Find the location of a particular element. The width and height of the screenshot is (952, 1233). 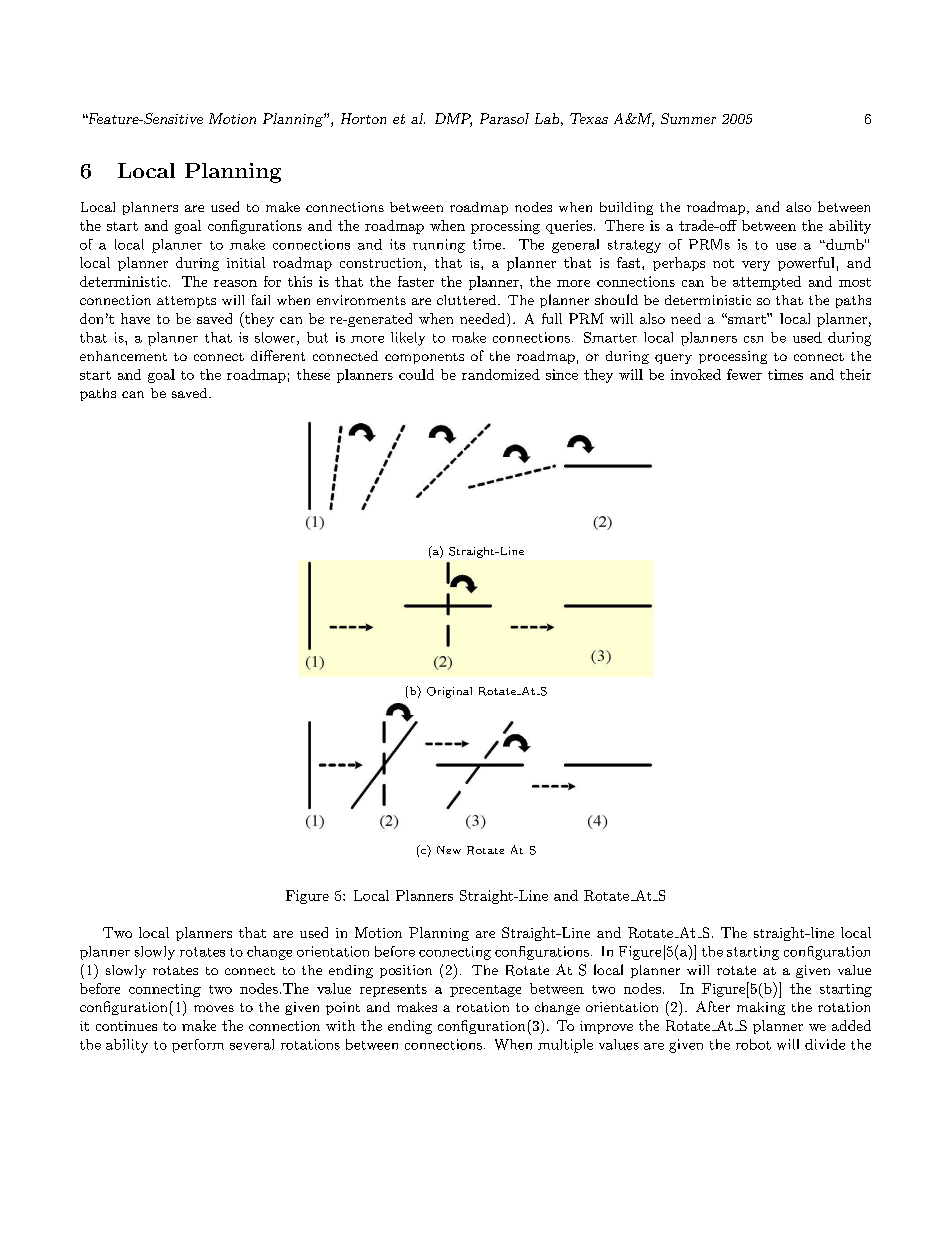

invoked is located at coordinates (696, 374).
